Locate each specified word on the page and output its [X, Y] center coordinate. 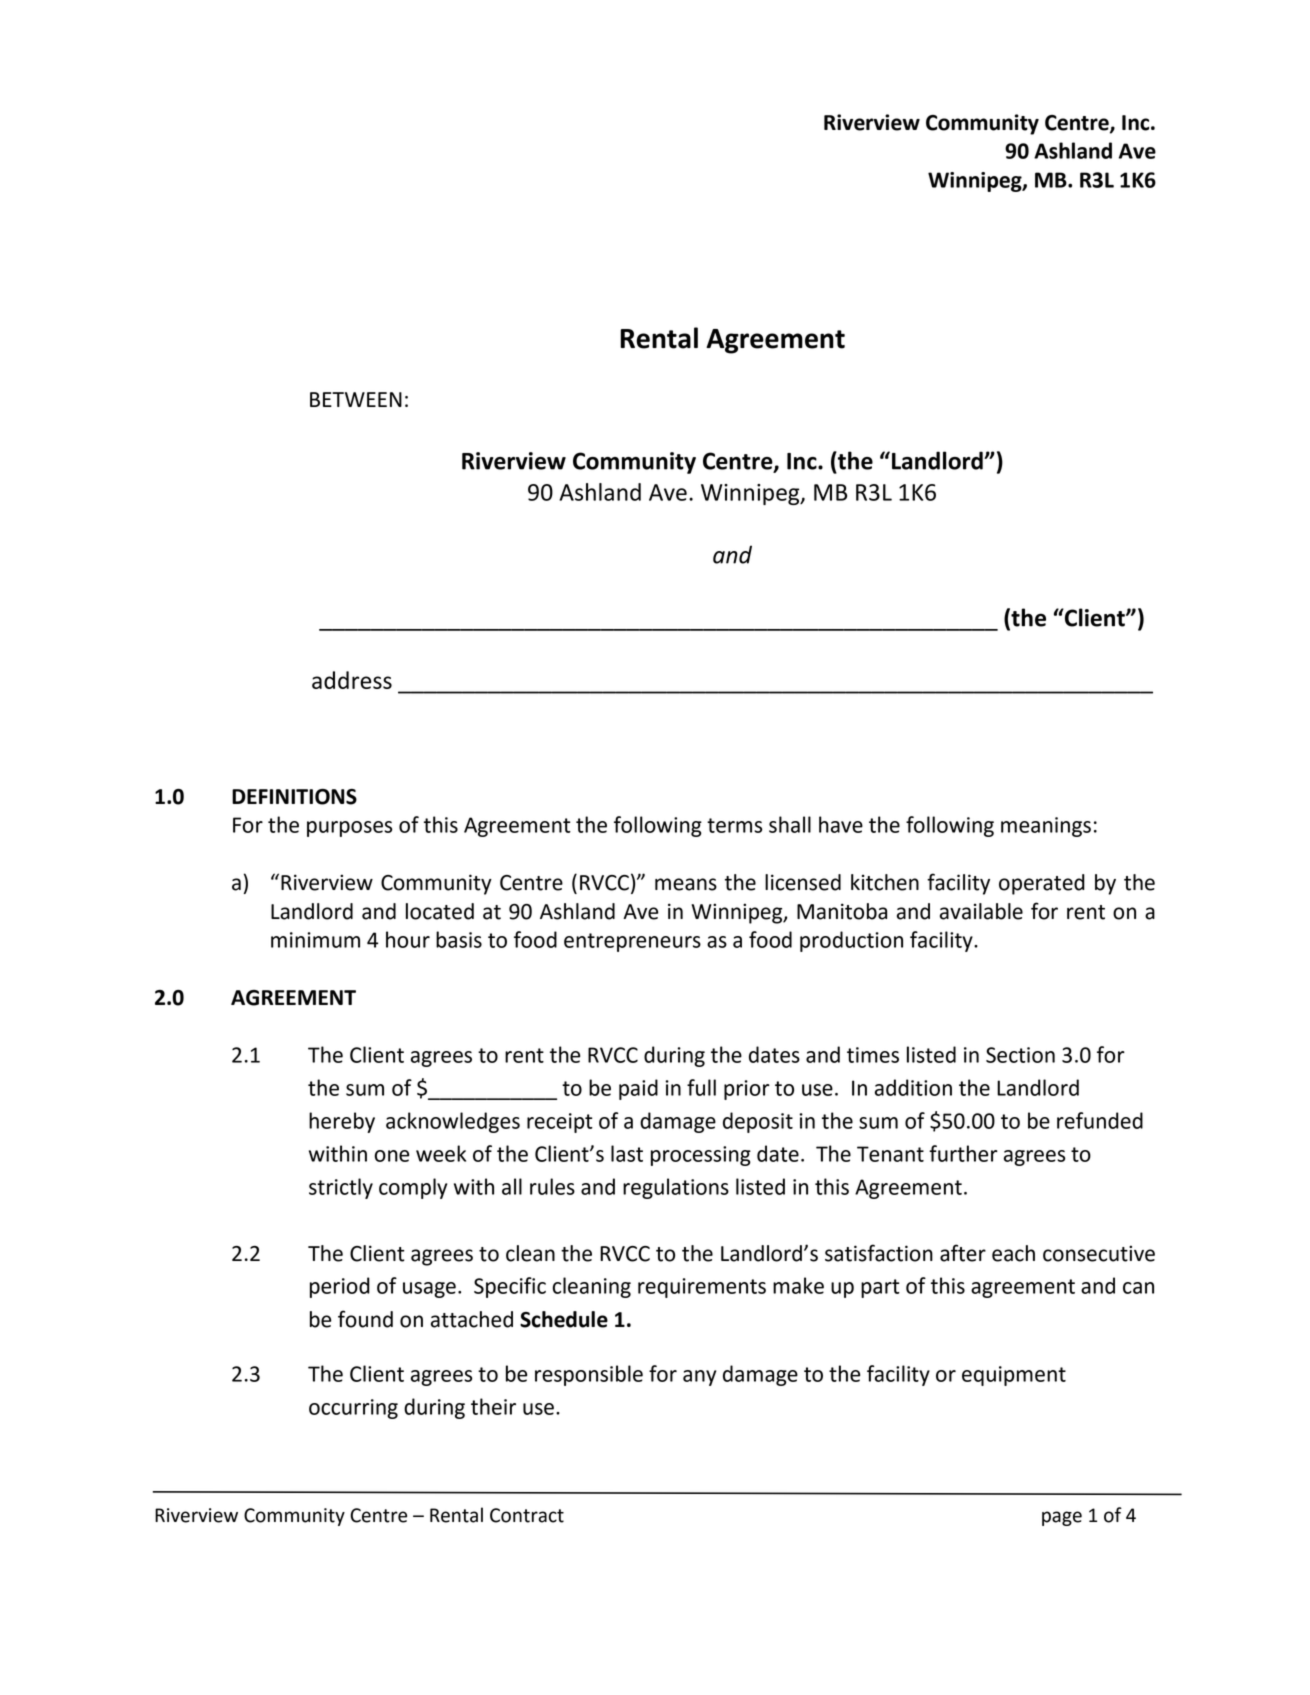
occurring [353, 1409]
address [352, 680]
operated [1042, 884]
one [392, 1156]
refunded [1100, 1120]
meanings [1046, 827]
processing [701, 1156]
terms [734, 825]
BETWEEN [356, 399]
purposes [349, 829]
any [699, 1378]
